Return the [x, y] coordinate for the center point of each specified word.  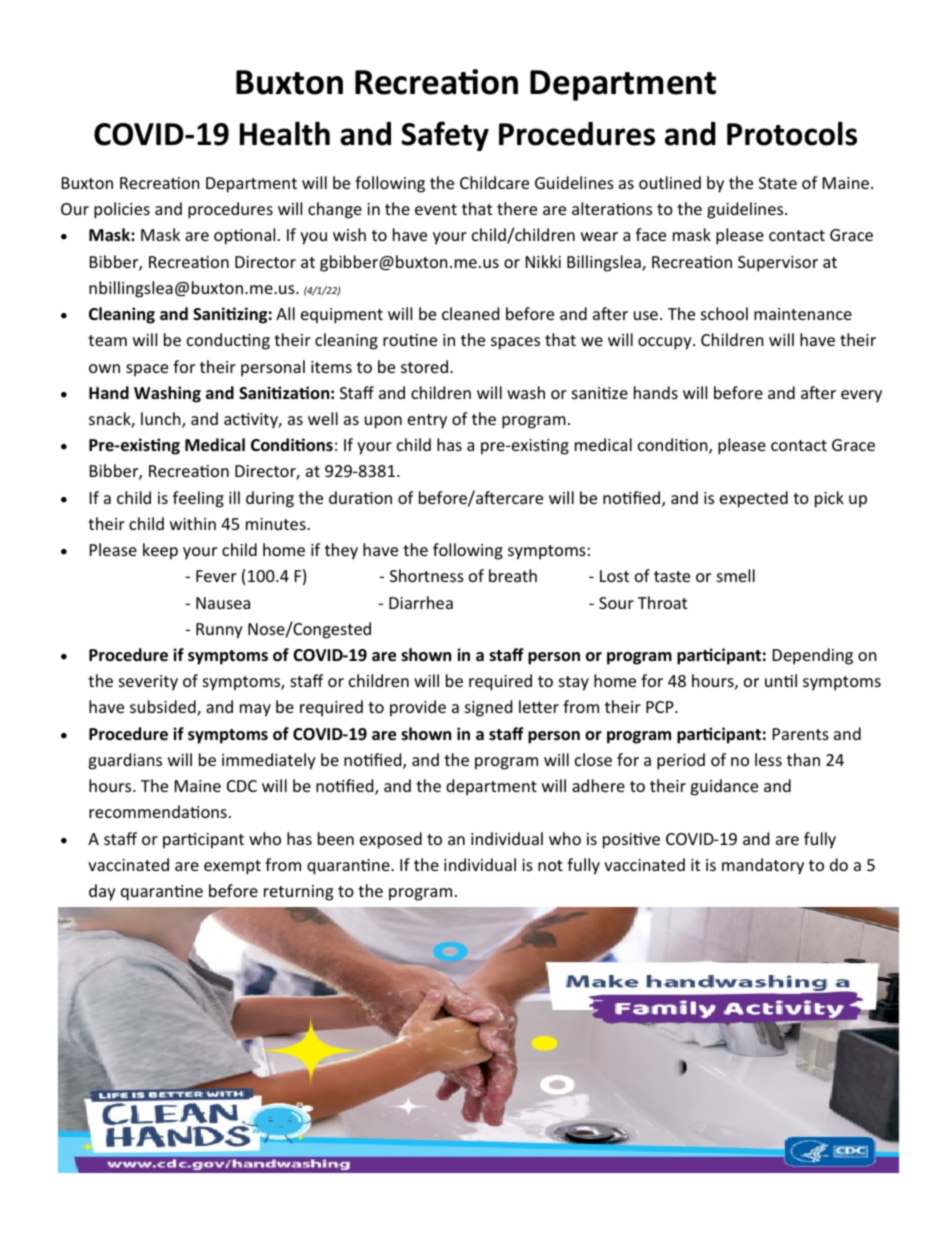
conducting [228, 341]
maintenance [803, 314]
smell [736, 575]
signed [488, 708]
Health [285, 133]
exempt [232, 867]
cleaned [470, 313]
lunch [162, 420]
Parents [801, 734]
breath [513, 575]
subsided [164, 708]
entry [427, 421]
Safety [445, 136]
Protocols [792, 133]
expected [754, 499]
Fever [216, 576]
